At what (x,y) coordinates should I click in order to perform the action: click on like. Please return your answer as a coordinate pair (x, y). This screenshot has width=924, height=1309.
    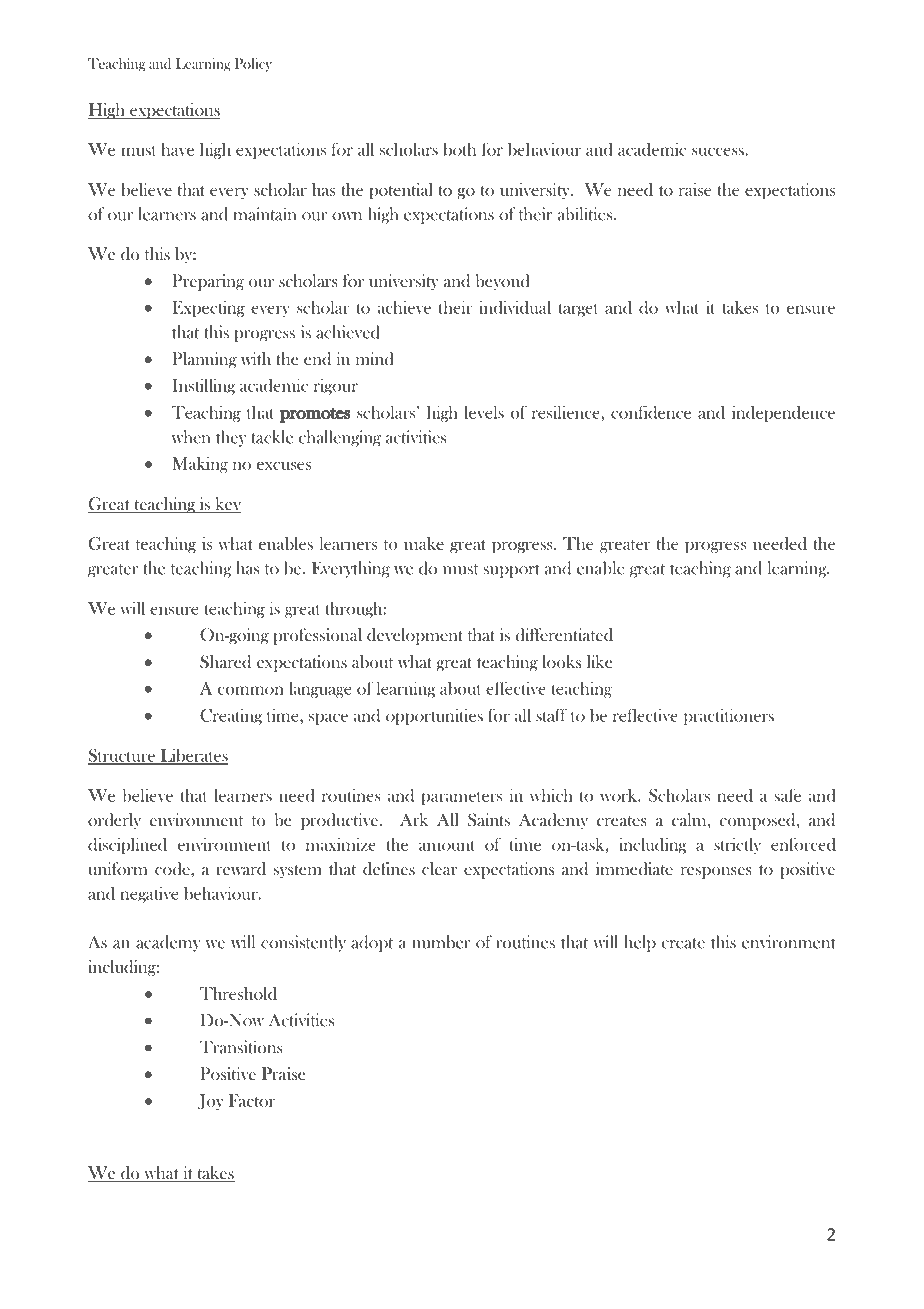
    Looking at the image, I should click on (599, 661).
